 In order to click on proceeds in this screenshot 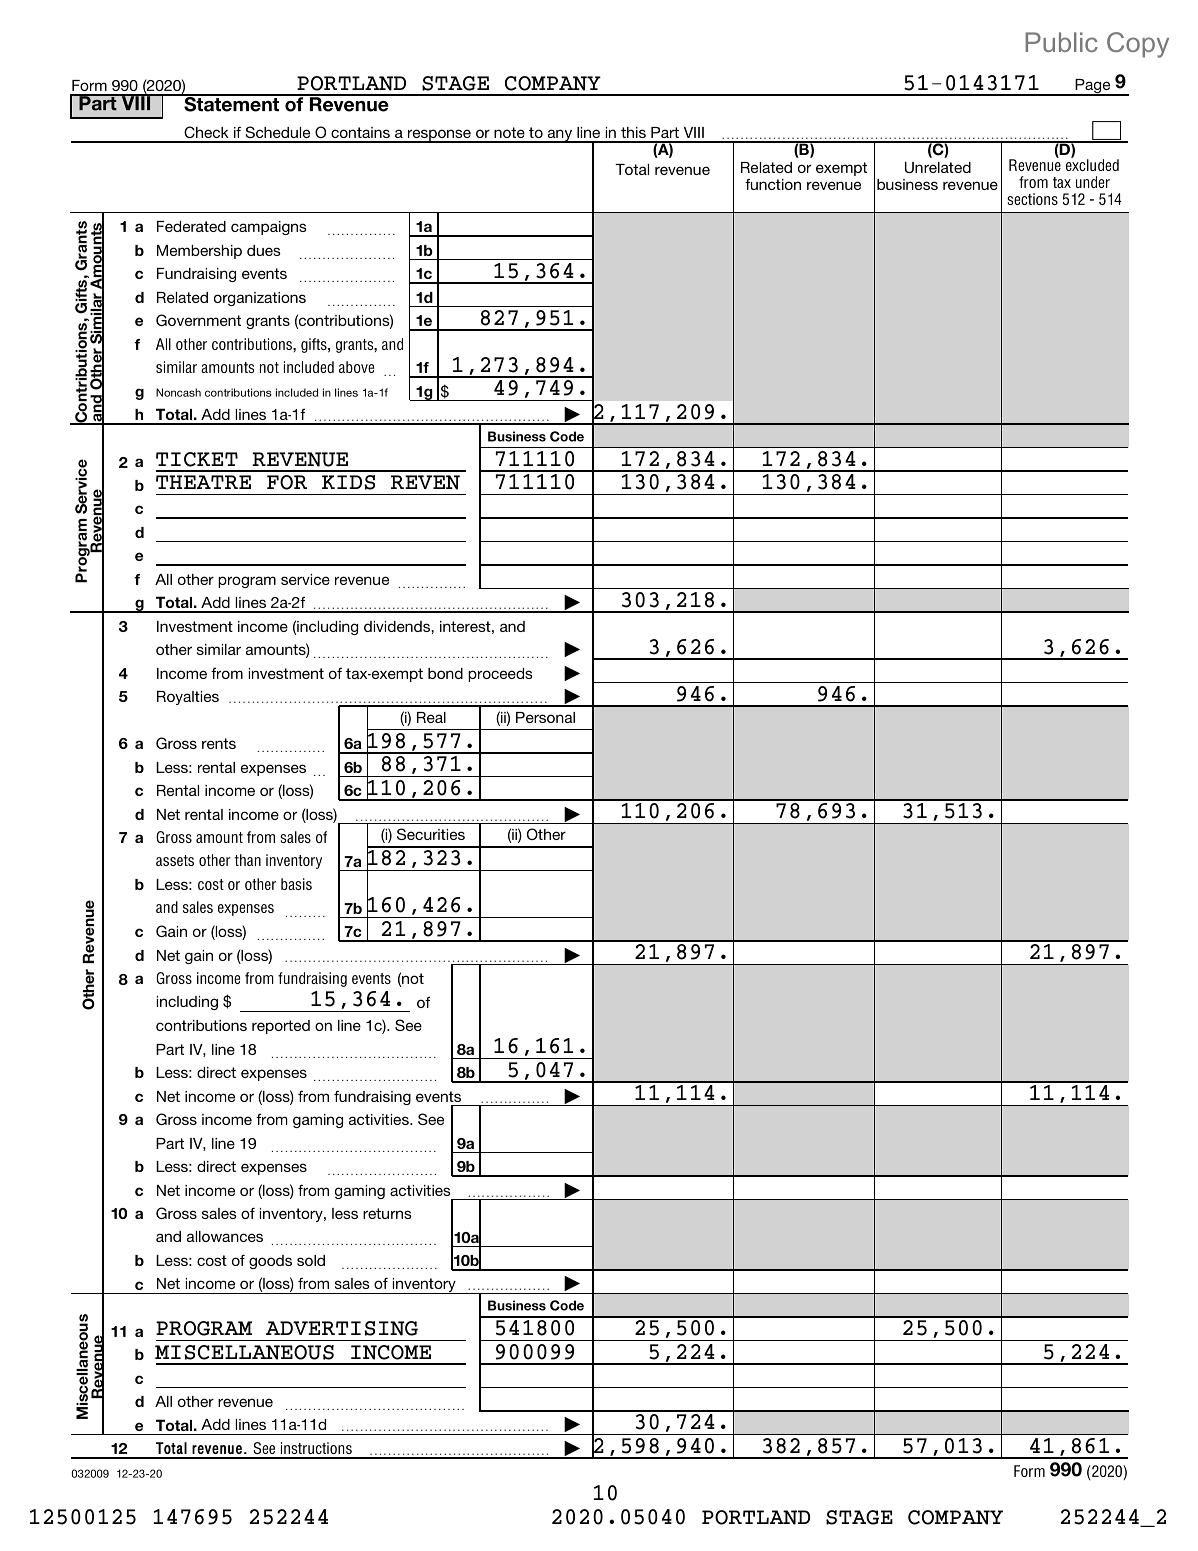, I will do `click(500, 675)`.
